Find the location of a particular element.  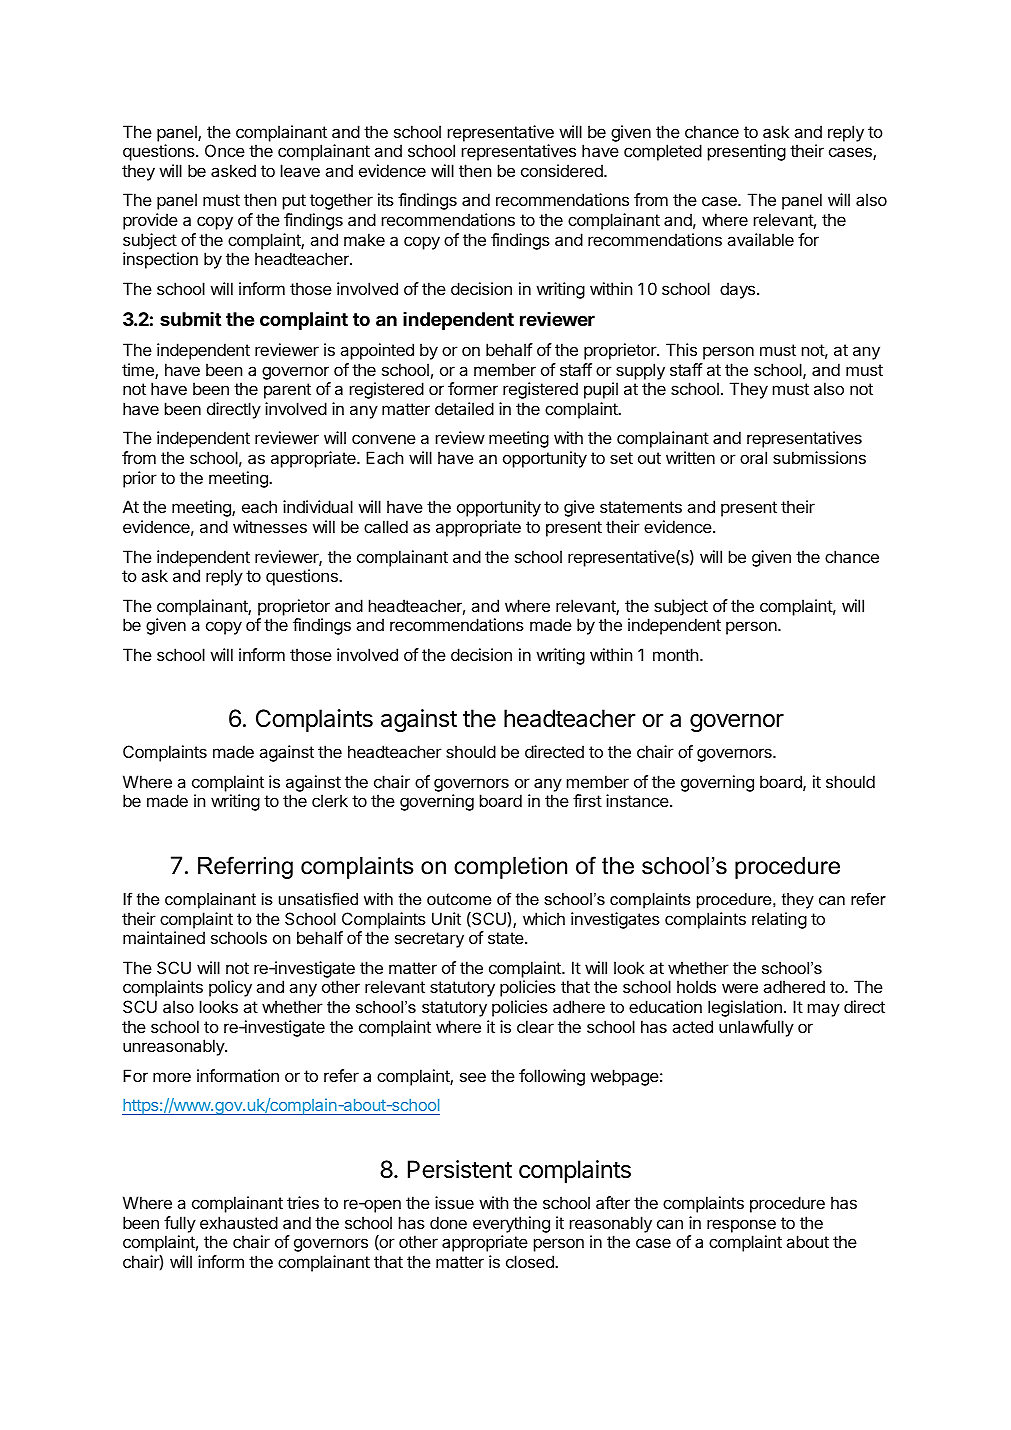

available is located at coordinates (760, 239).
